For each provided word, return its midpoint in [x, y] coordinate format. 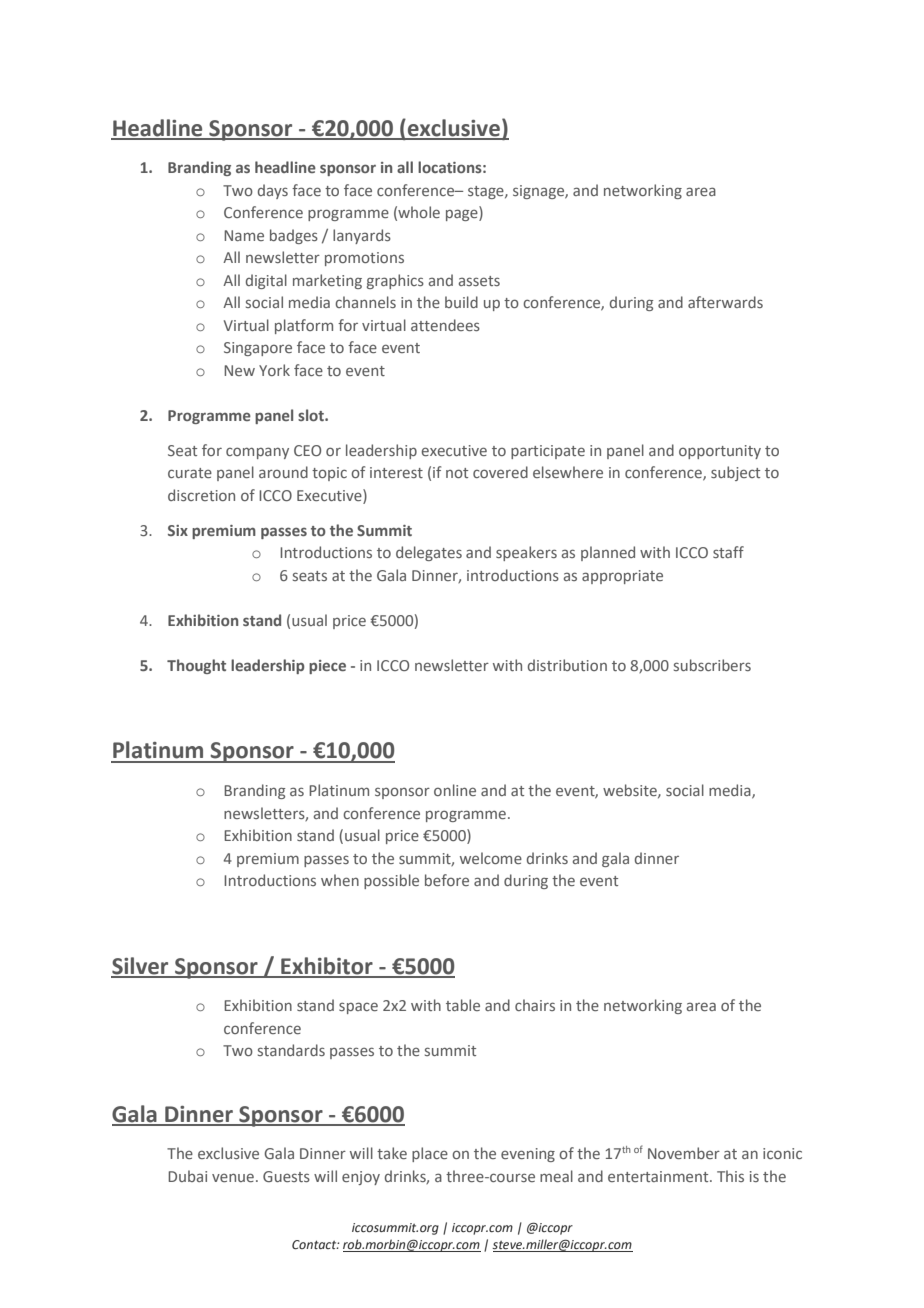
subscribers [712, 665]
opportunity [720, 452]
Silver [141, 967]
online [455, 790]
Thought [196, 666]
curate [190, 473]
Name [244, 235]
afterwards [725, 302]
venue [233, 1177]
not [457, 473]
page [463, 215]
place [430, 1154]
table [463, 1005]
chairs [535, 1005]
